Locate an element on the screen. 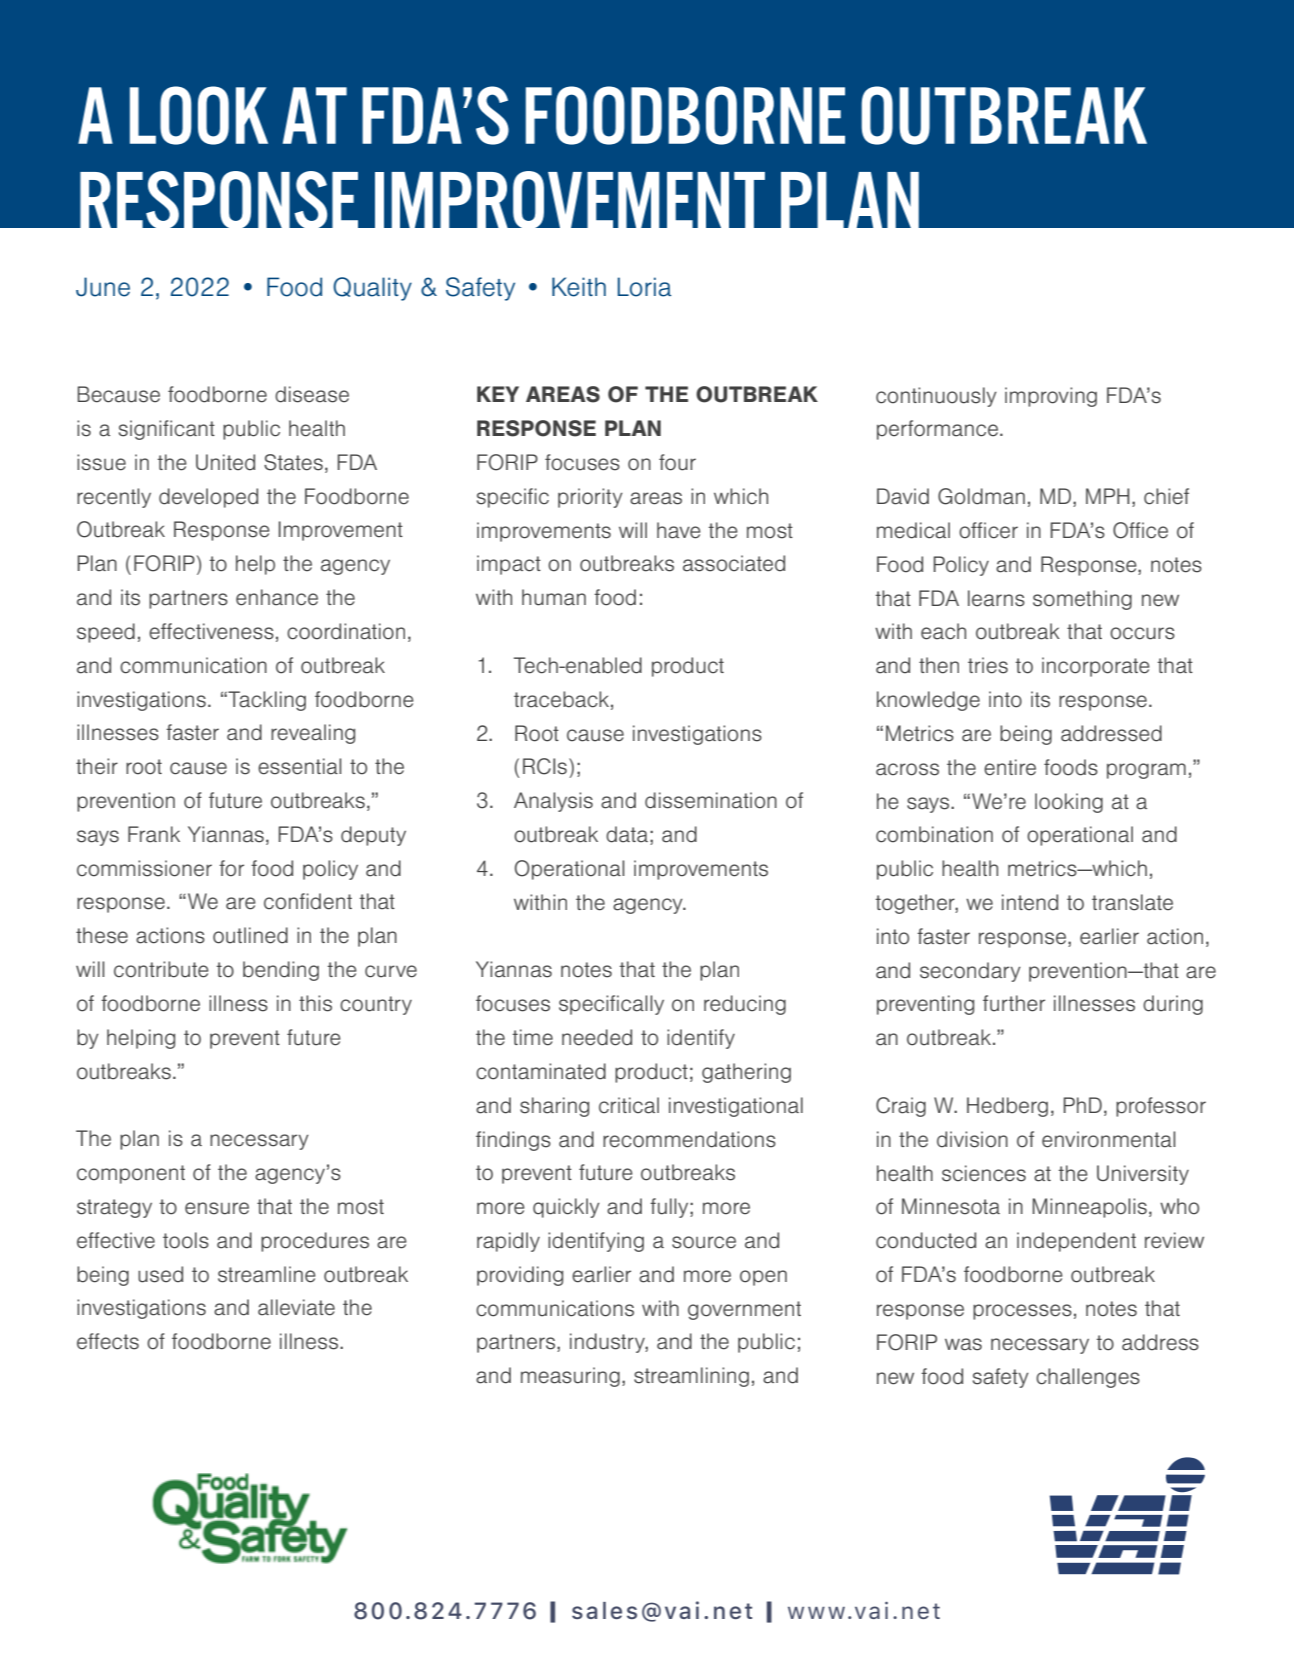  bending is located at coordinates (281, 971).
